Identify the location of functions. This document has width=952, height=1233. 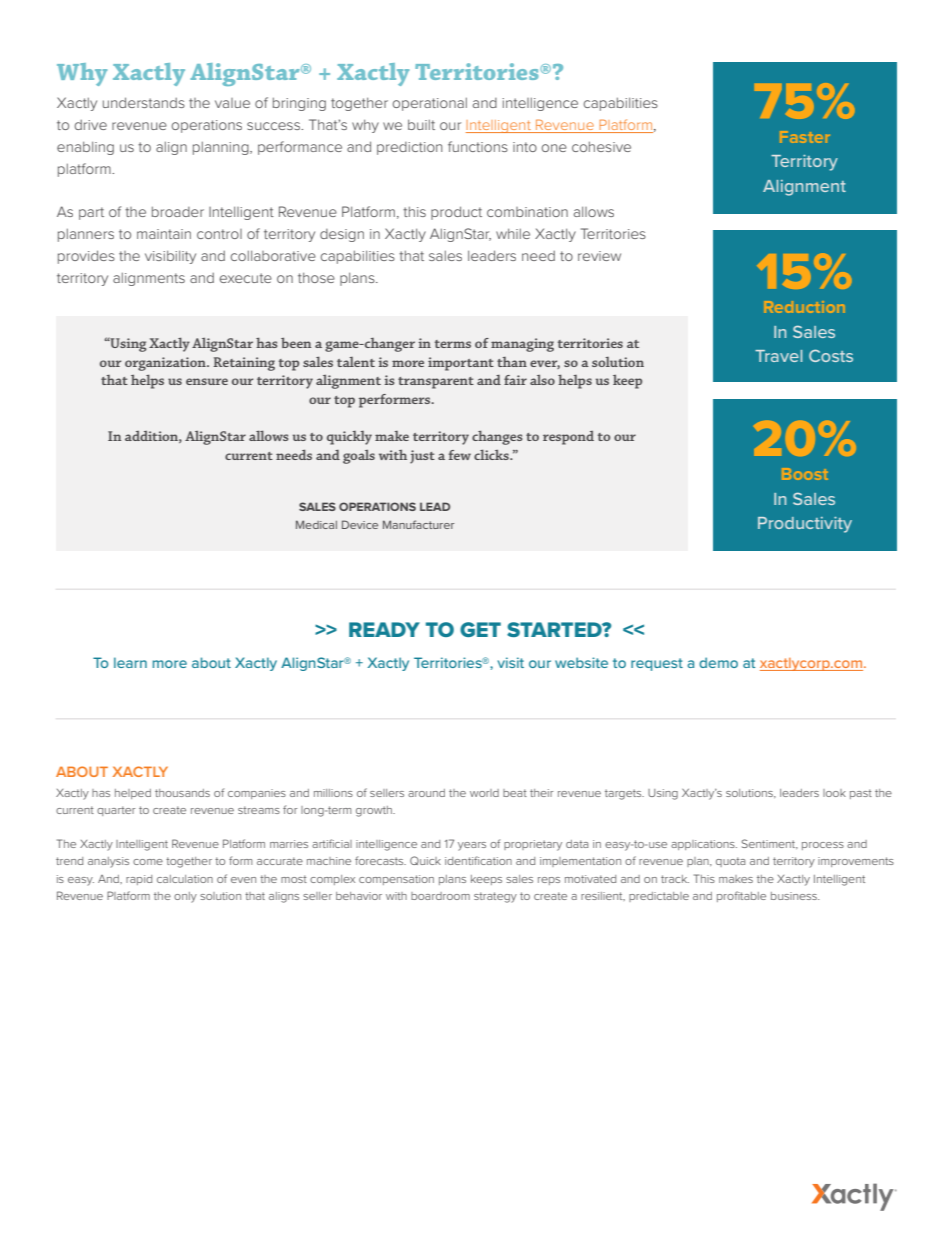
(478, 146).
